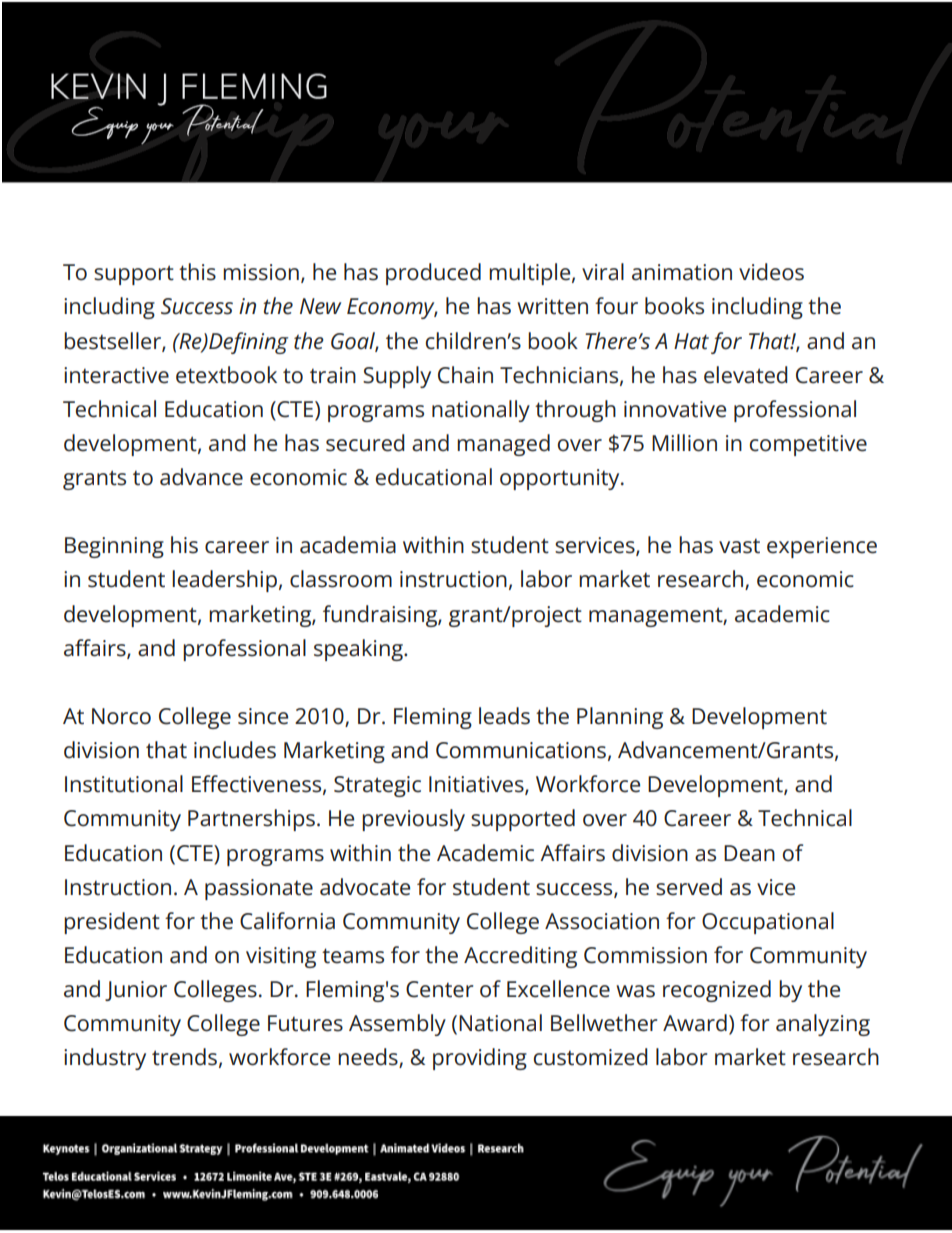 Image resolution: width=952 pixels, height=1233 pixels. I want to click on providing, so click(480, 1059).
